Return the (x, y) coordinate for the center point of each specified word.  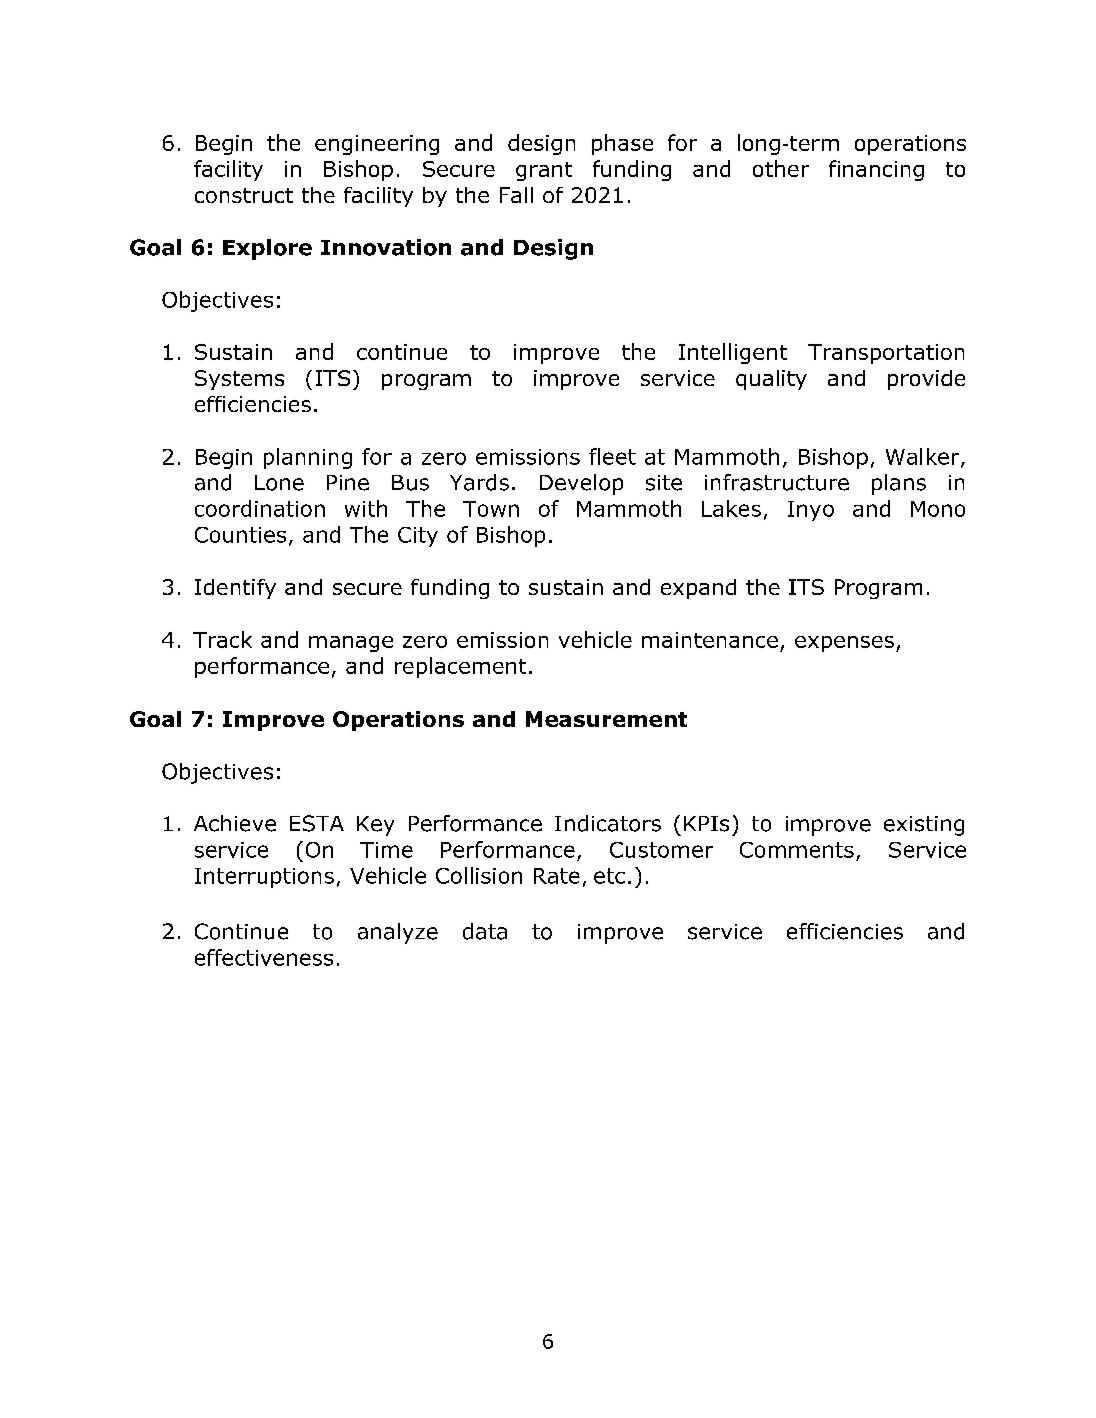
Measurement (606, 719)
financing (876, 170)
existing (924, 826)
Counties (240, 535)
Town (491, 509)
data (485, 931)
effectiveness (264, 957)
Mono (938, 509)
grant (544, 171)
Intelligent (733, 353)
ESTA (317, 823)
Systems (239, 380)
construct (244, 195)
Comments (797, 850)
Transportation (886, 354)
